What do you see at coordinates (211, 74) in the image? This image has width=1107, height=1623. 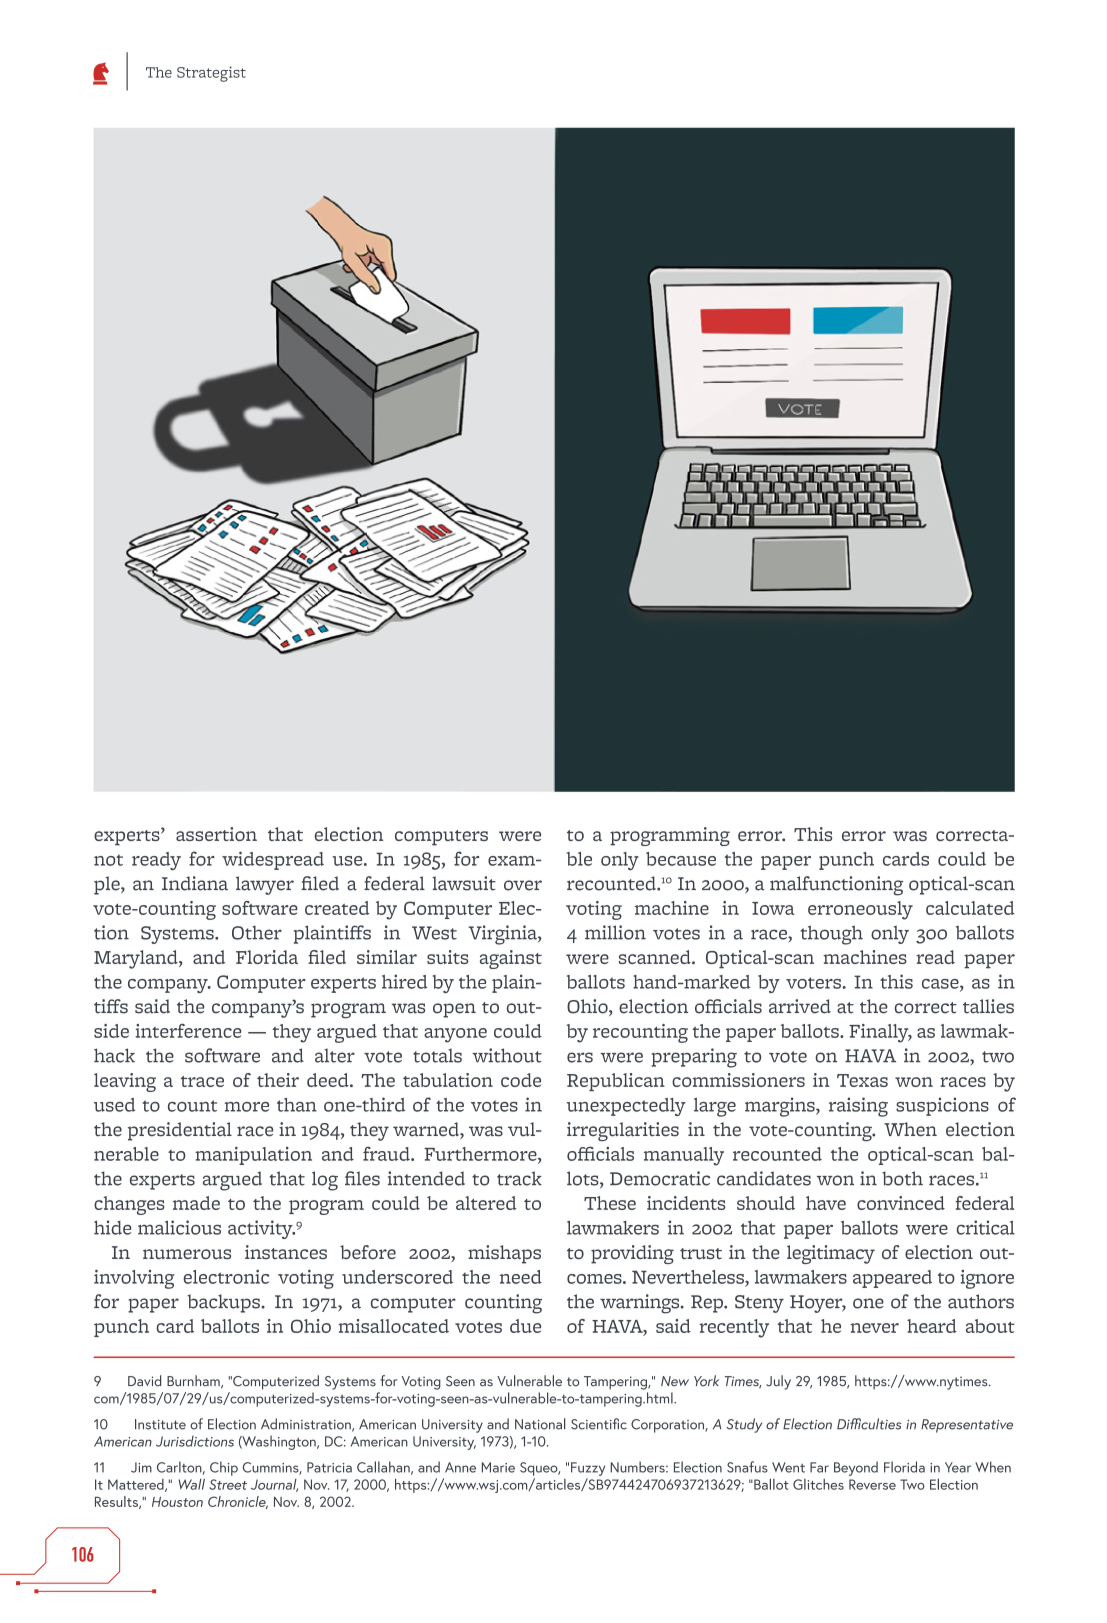 I see `Strategist` at bounding box center [211, 74].
